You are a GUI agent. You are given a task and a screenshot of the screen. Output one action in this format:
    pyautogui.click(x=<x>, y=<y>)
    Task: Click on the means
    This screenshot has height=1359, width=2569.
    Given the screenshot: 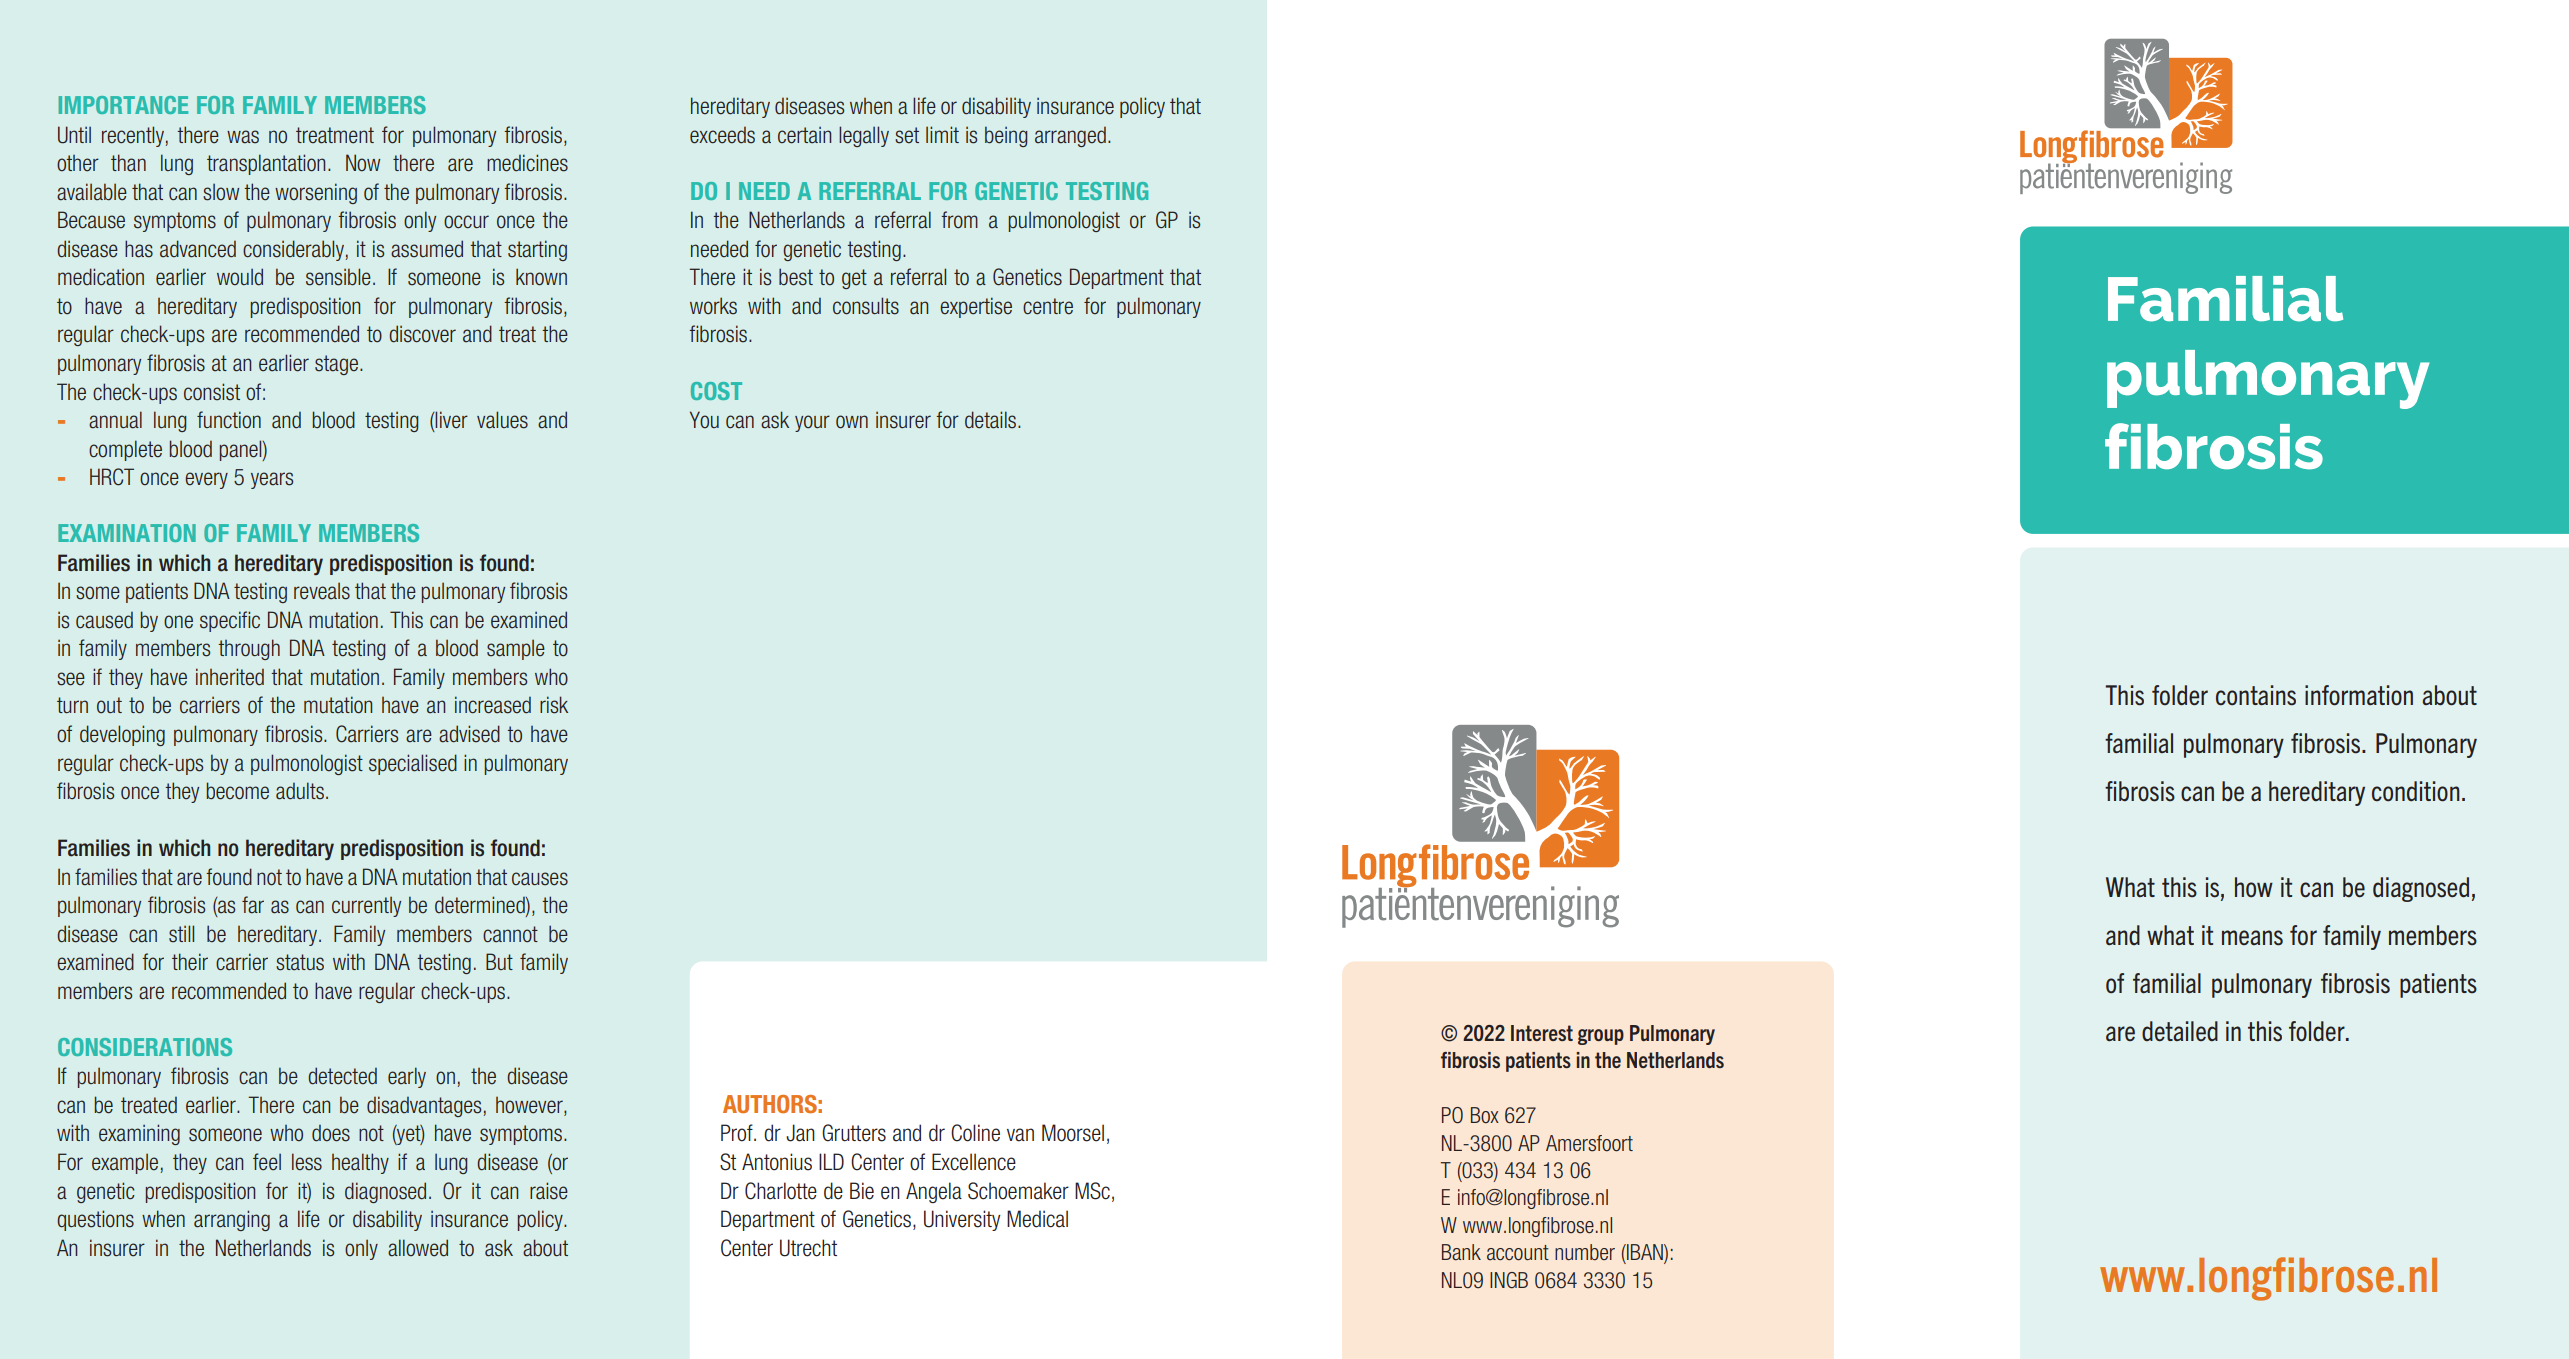 What is the action you would take?
    pyautogui.click(x=2252, y=938)
